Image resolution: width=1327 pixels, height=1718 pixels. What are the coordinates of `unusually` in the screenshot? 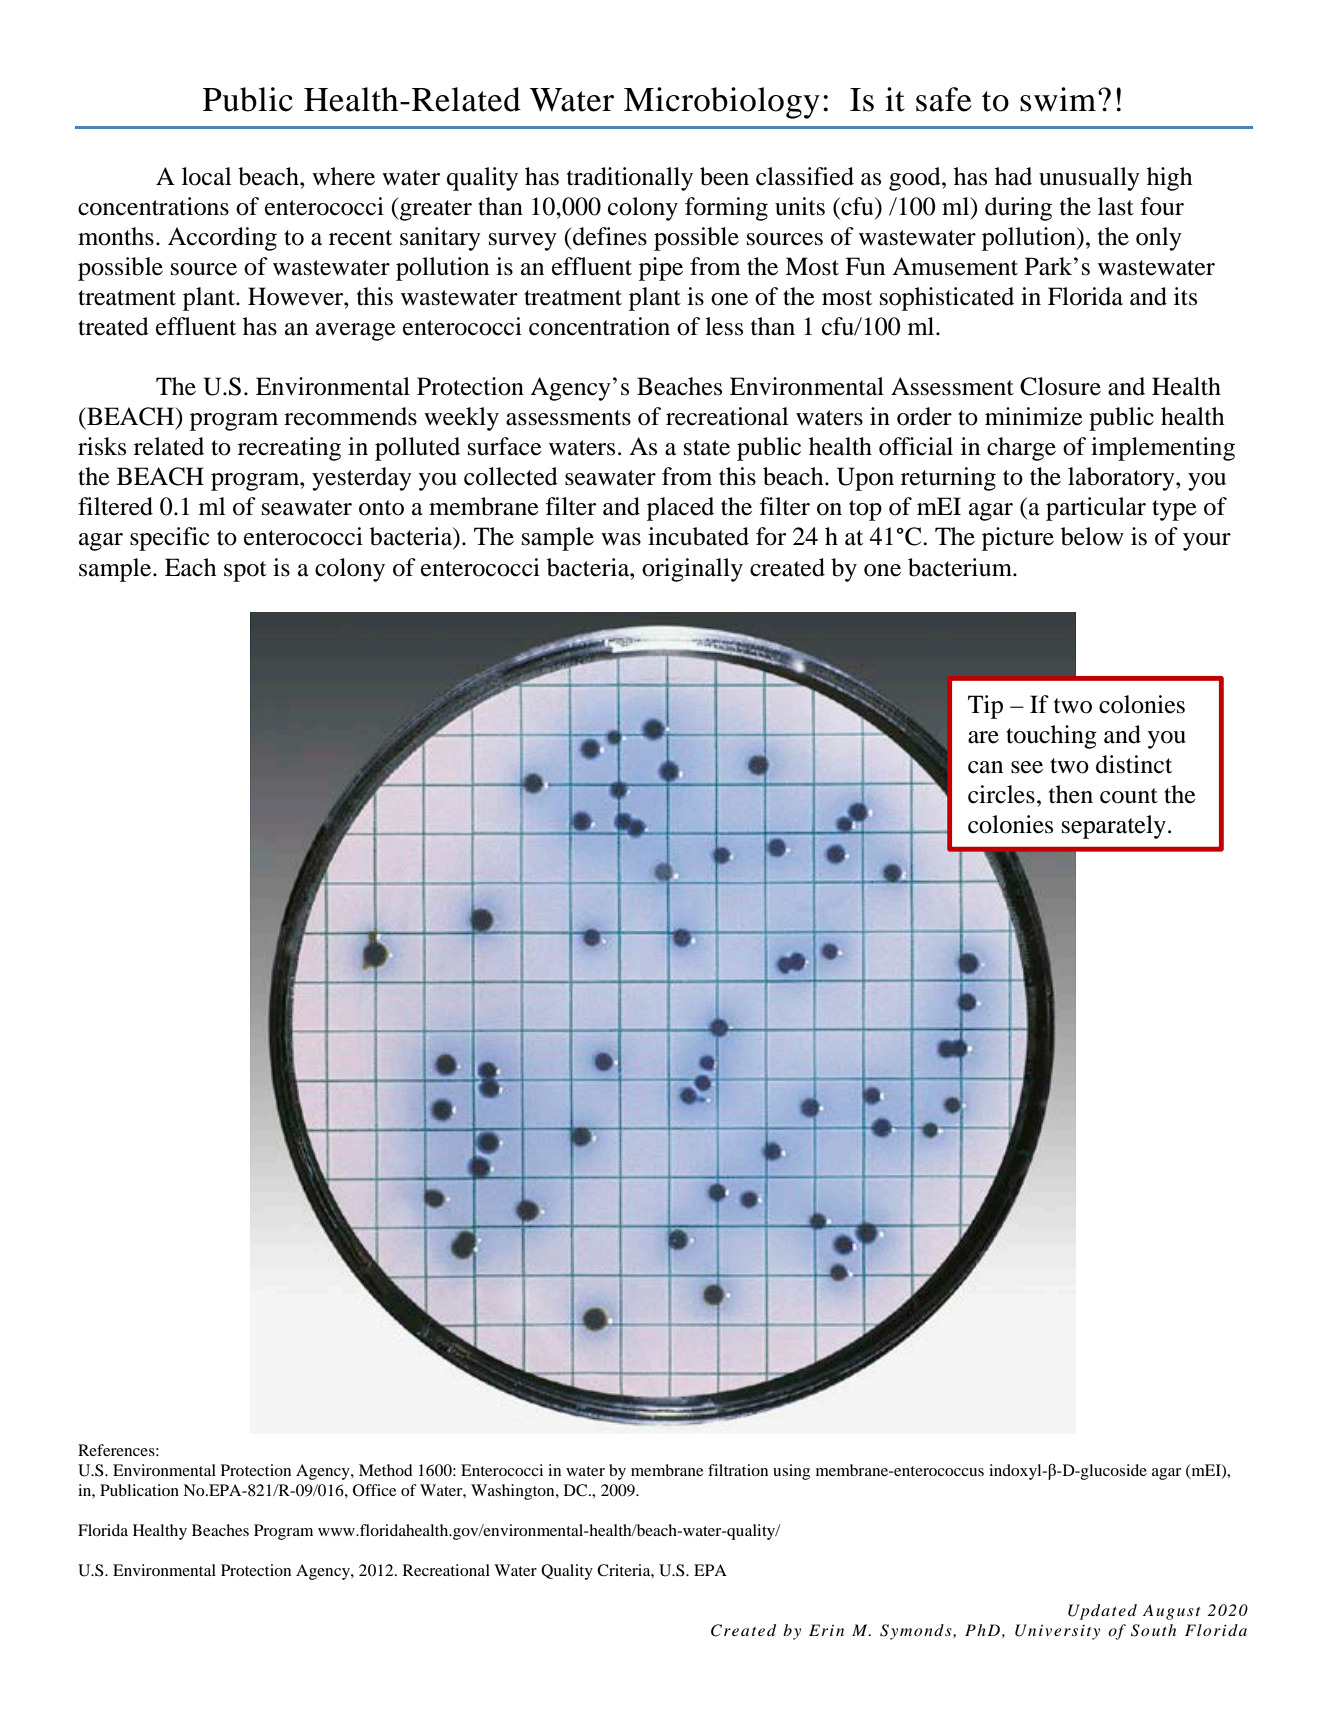 It's located at (1089, 179).
